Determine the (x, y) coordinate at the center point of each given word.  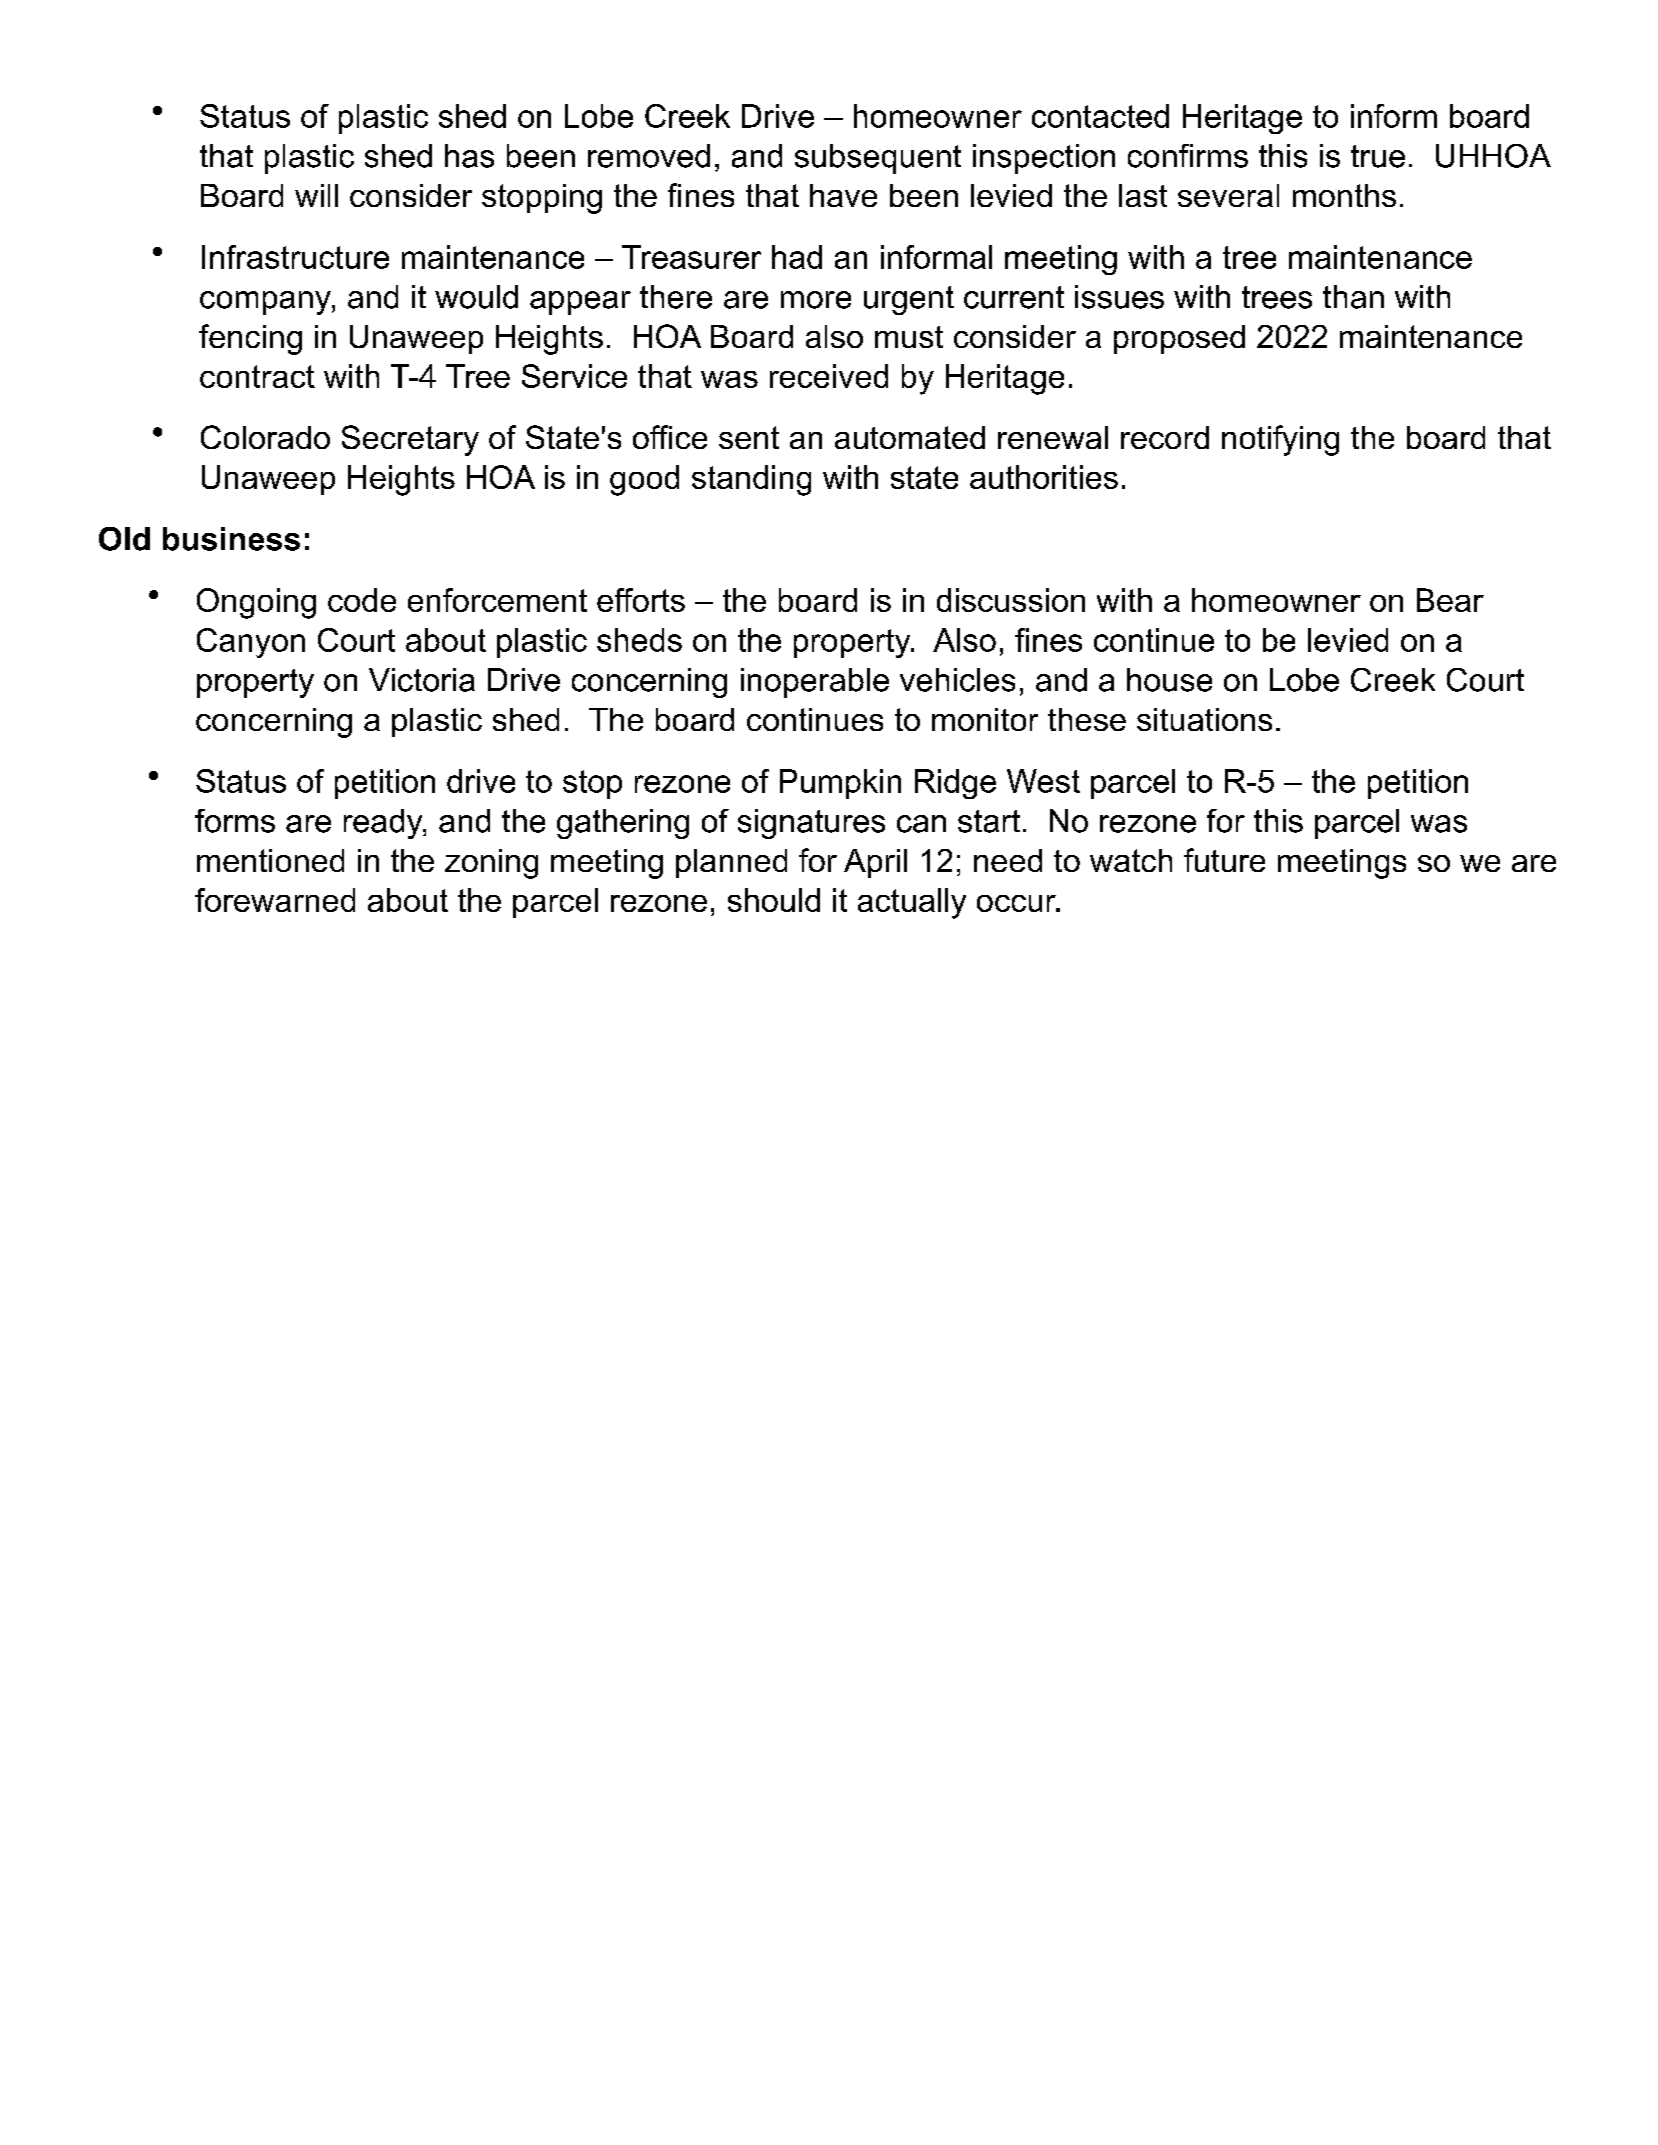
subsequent (878, 159)
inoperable (815, 683)
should (774, 900)
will (316, 195)
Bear (1450, 600)
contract (257, 376)
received (829, 376)
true (1378, 156)
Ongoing (256, 603)
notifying (1280, 440)
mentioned (270, 860)
